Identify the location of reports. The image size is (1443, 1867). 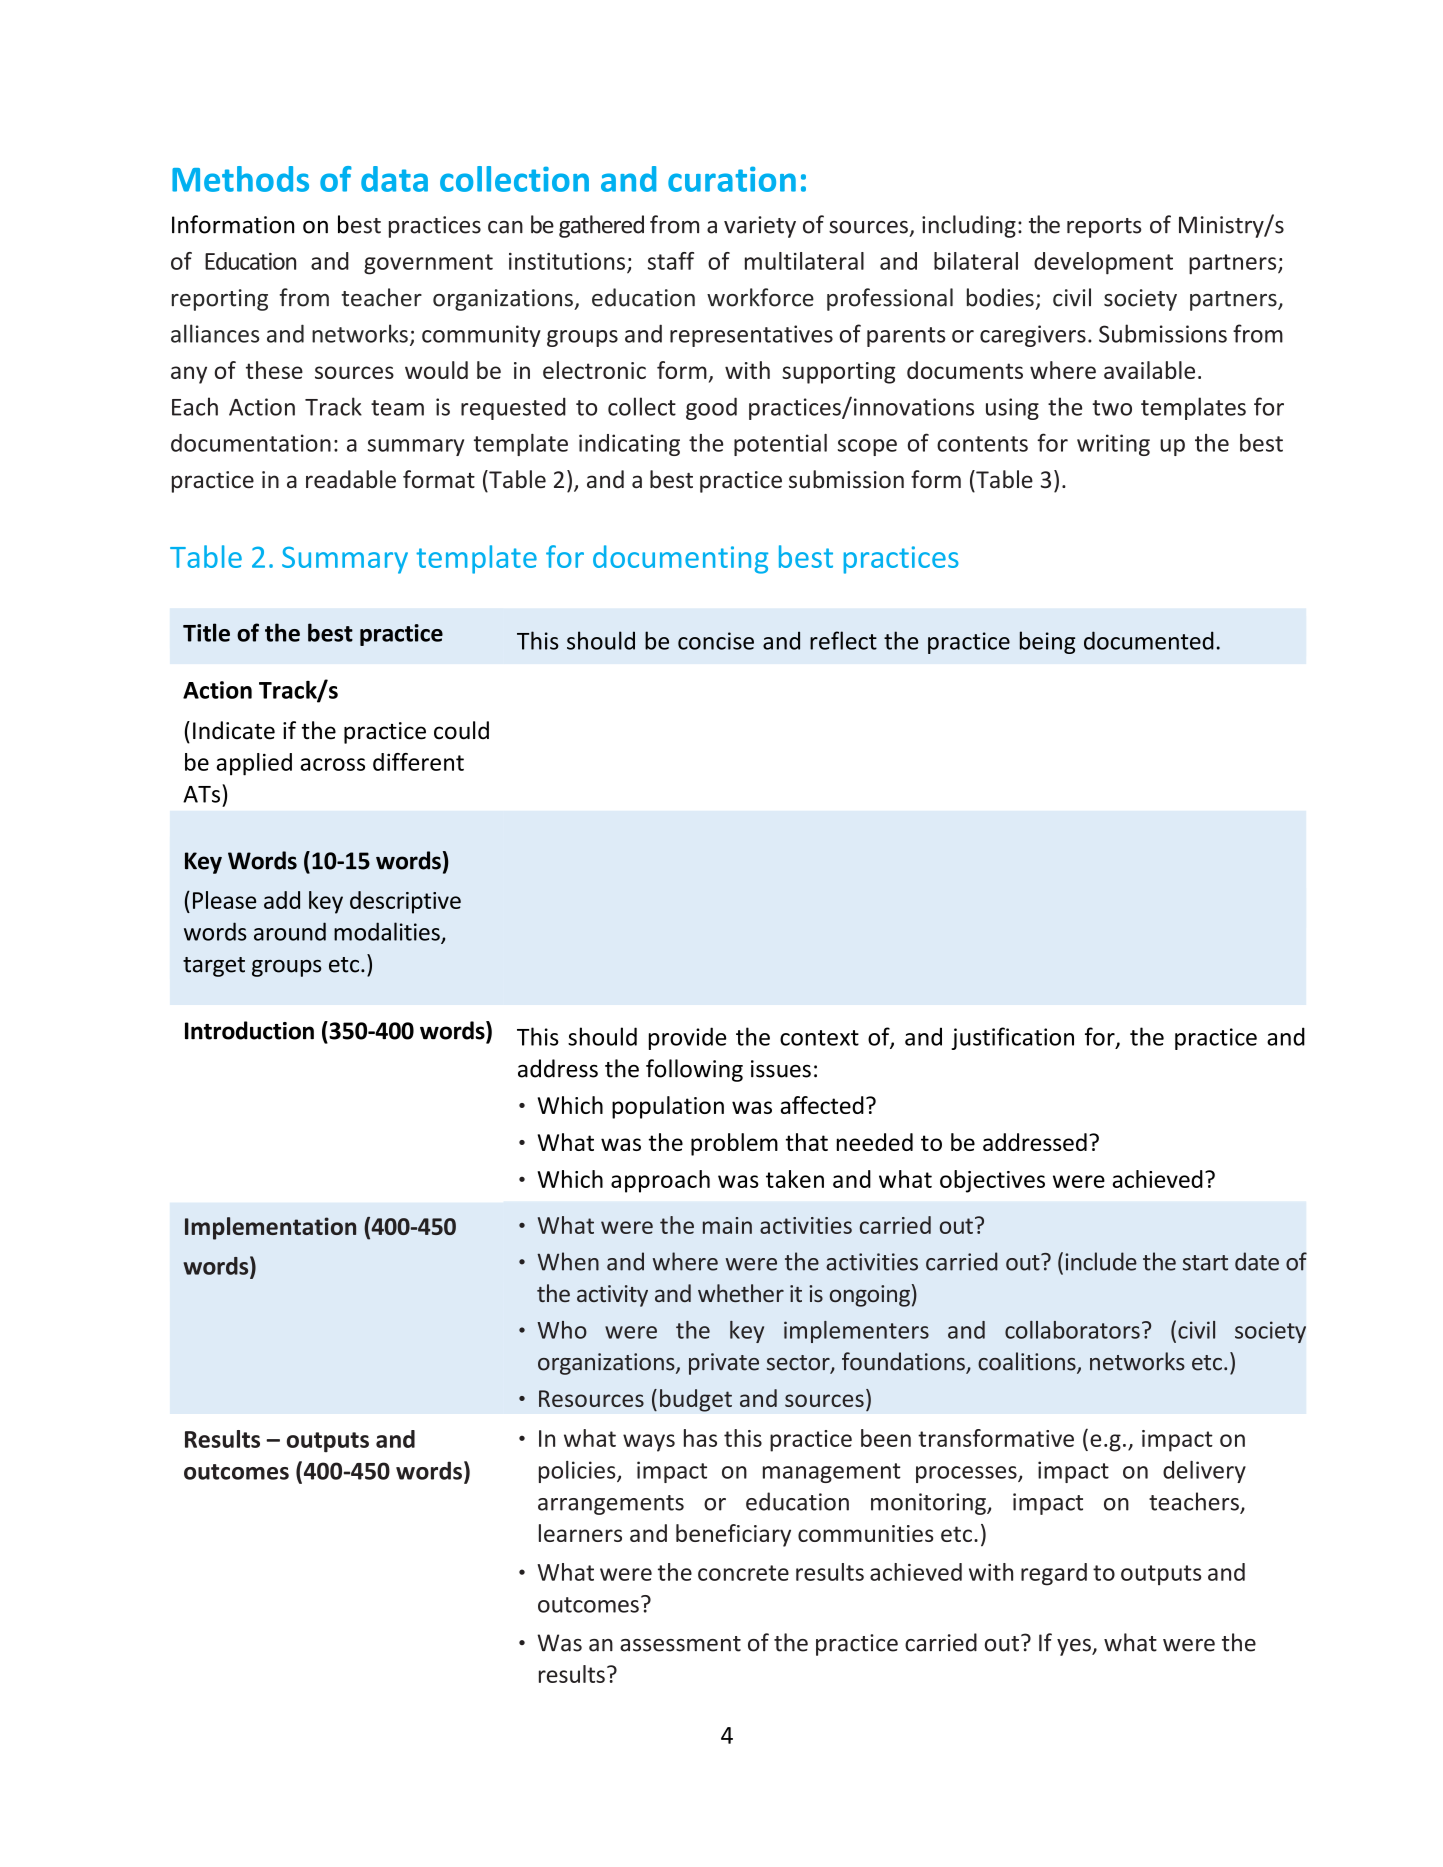
(1104, 228).
